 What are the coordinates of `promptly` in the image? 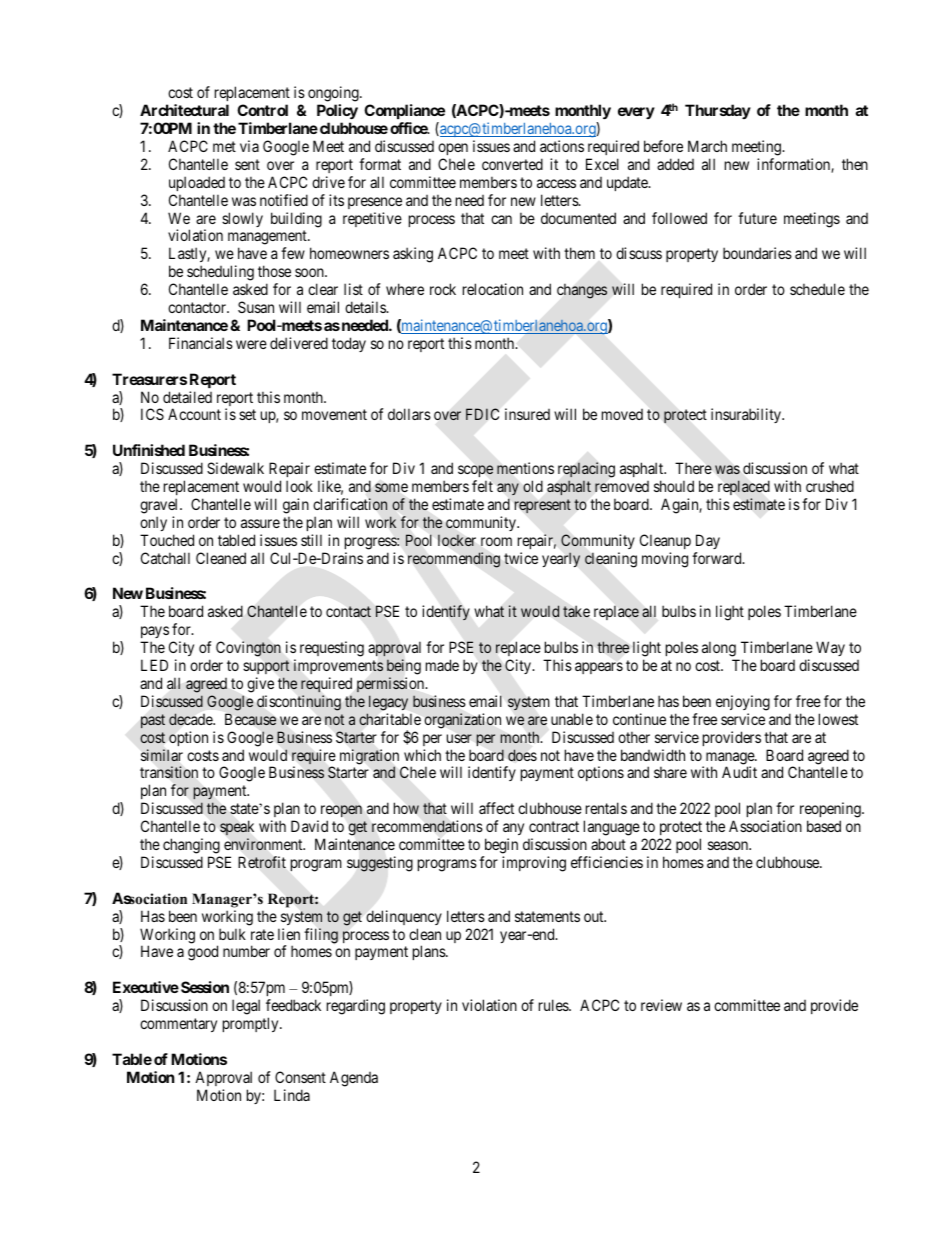 It's located at (252, 1024).
